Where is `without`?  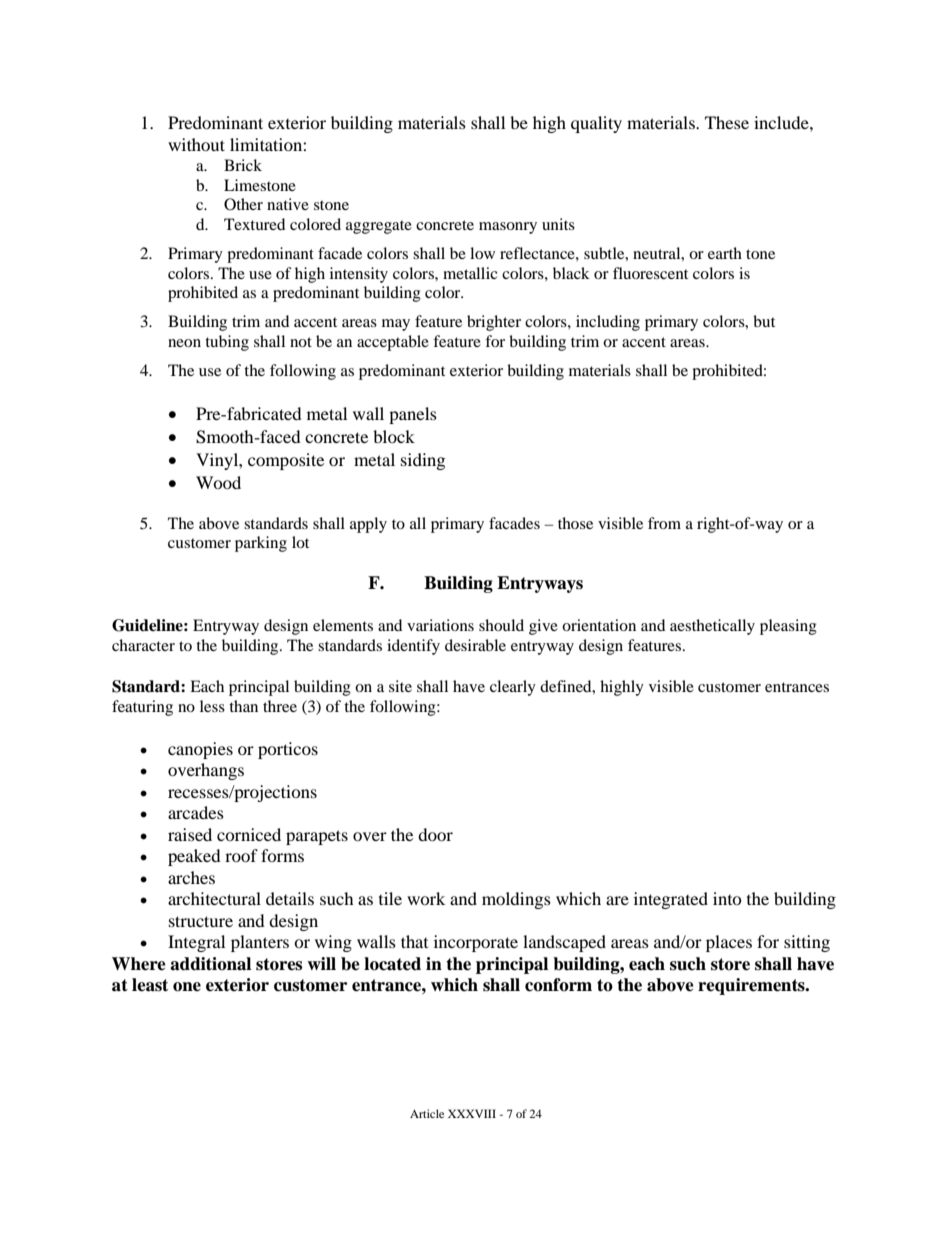 without is located at coordinates (196, 144).
